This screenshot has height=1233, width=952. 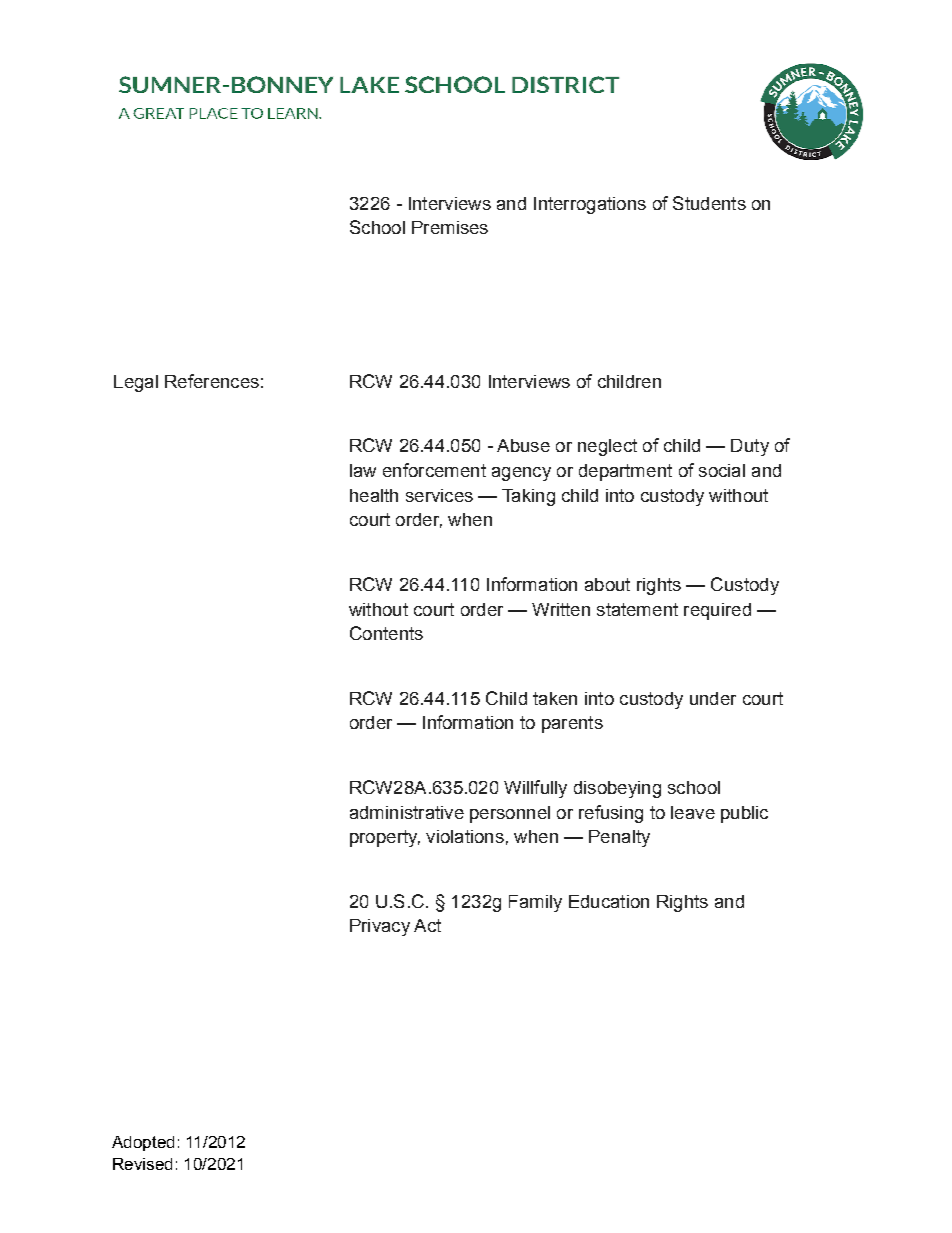 What do you see at coordinates (555, 698) in the screenshot?
I see `taken` at bounding box center [555, 698].
